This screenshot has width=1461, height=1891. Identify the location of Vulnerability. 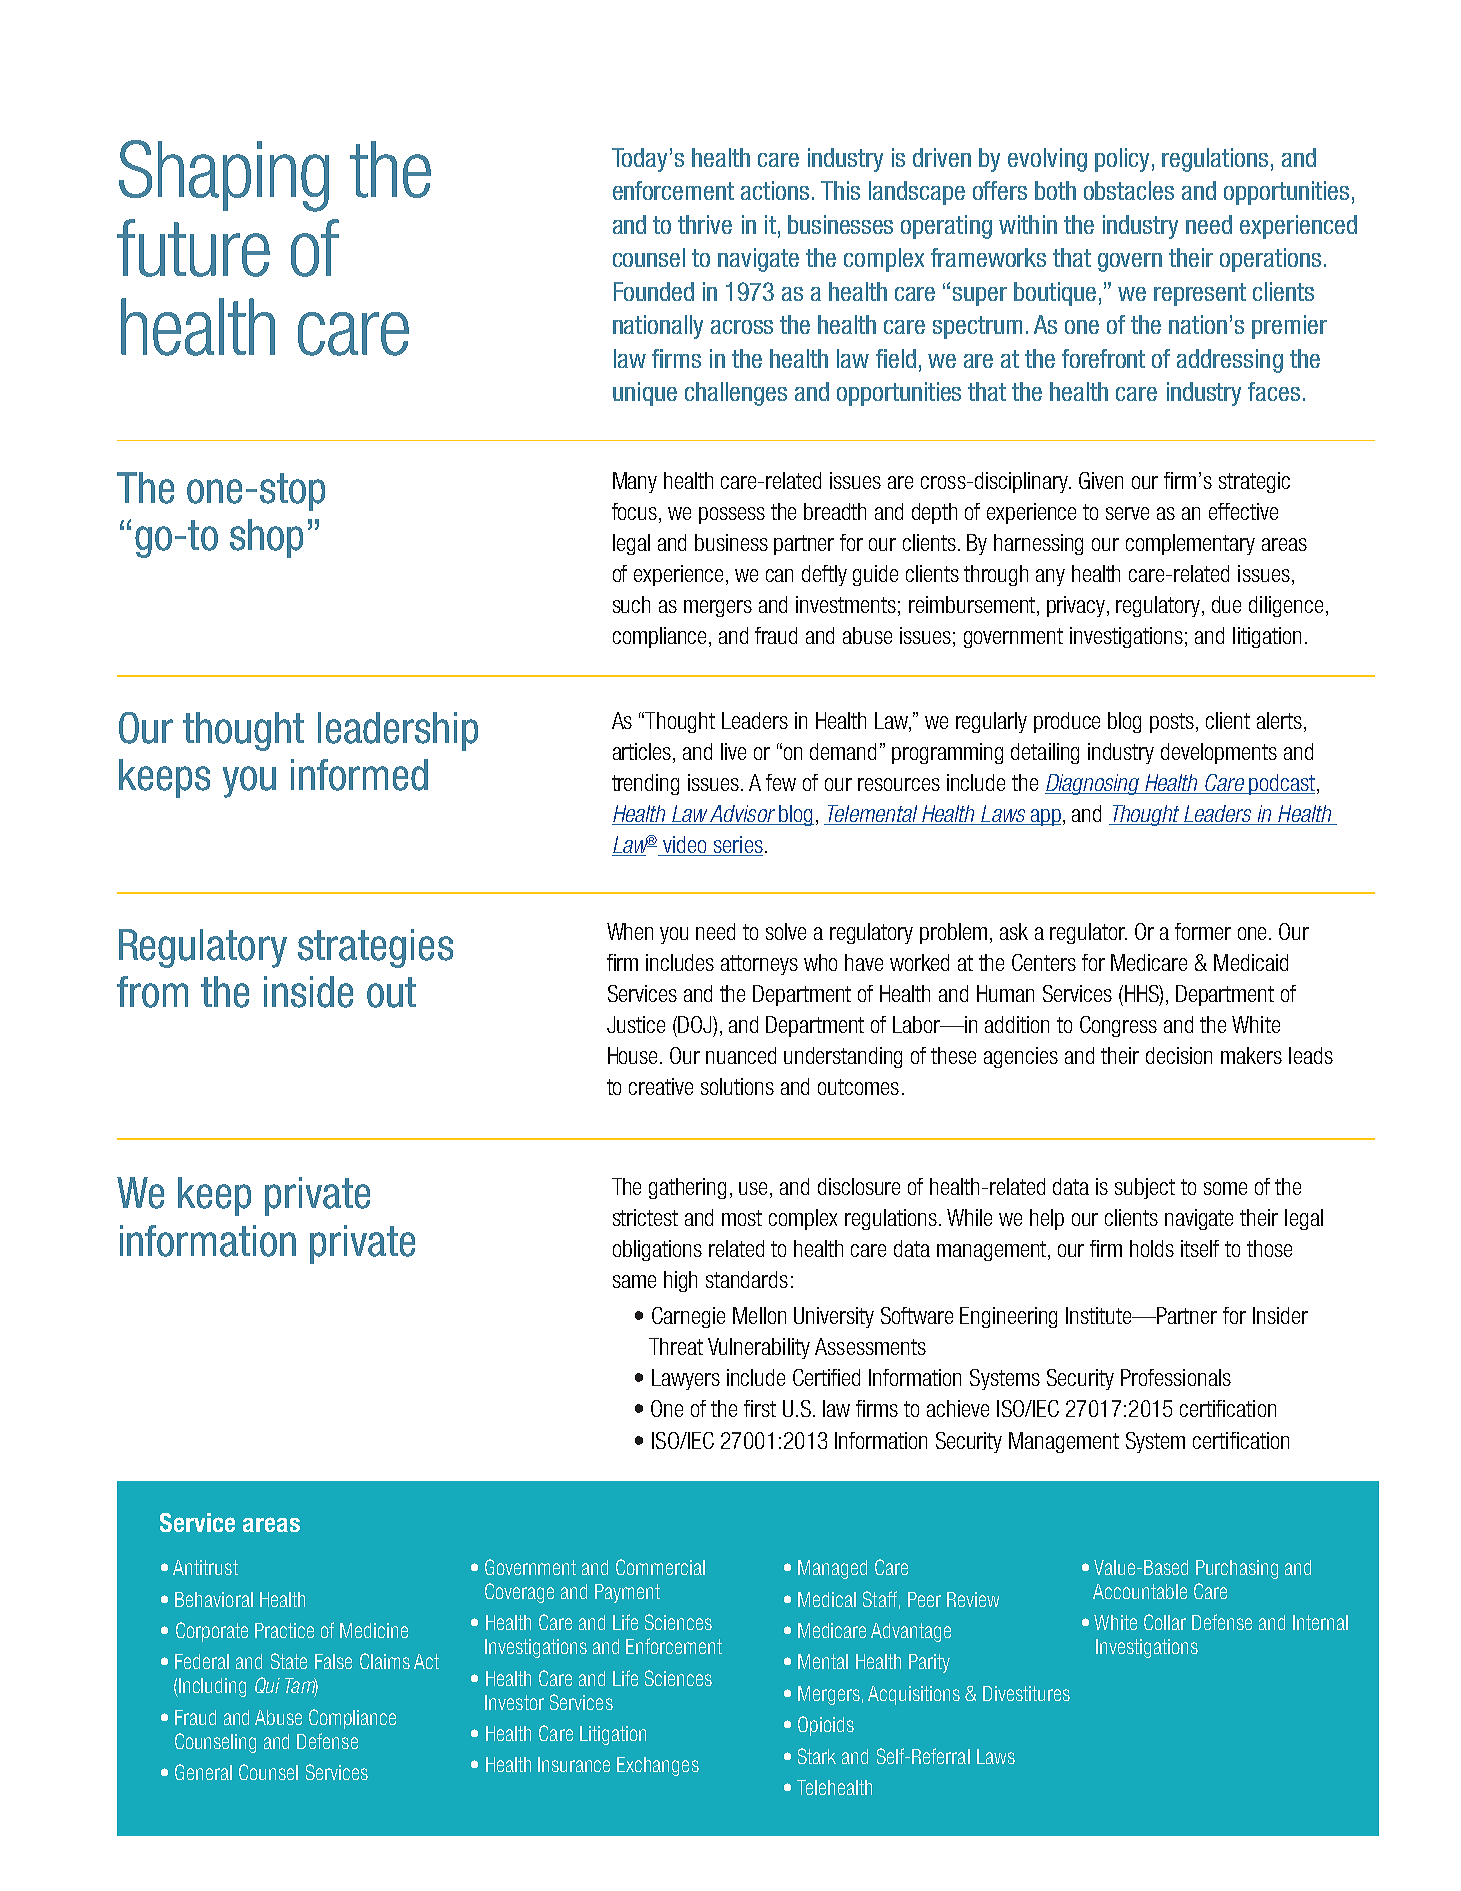
(759, 1348).
